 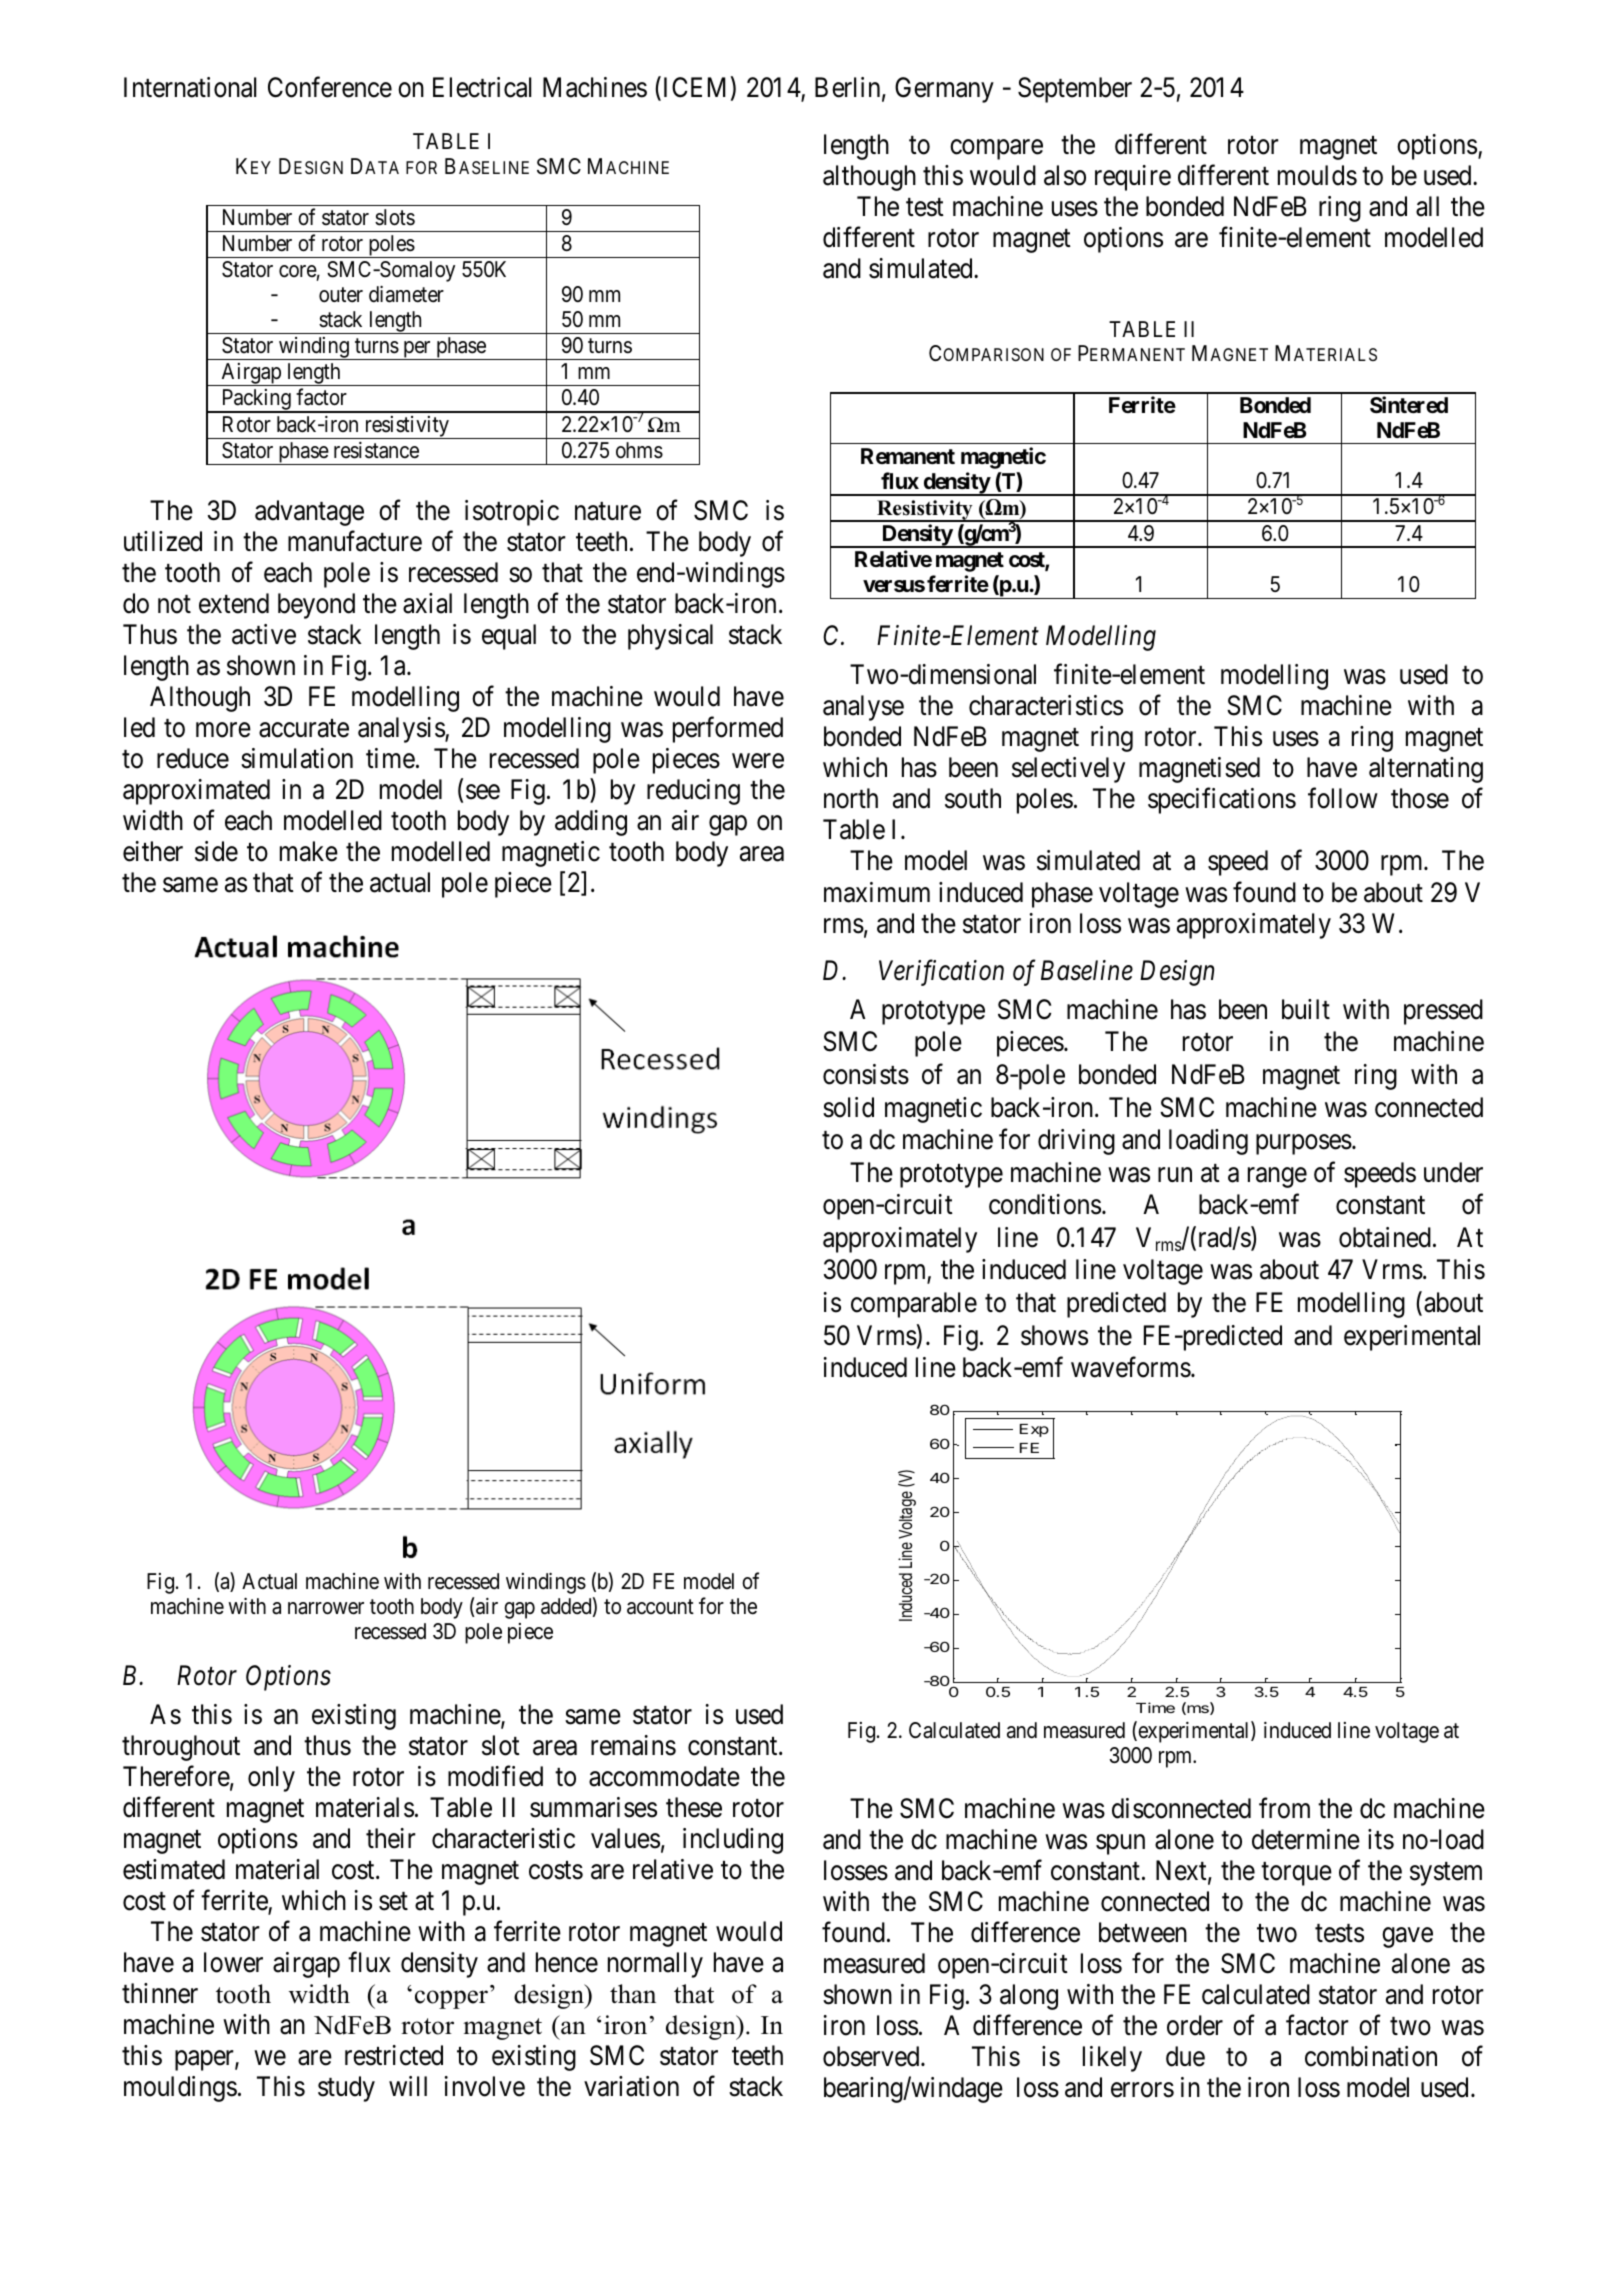 What do you see at coordinates (330, 87) in the page?
I see `Conference` at bounding box center [330, 87].
